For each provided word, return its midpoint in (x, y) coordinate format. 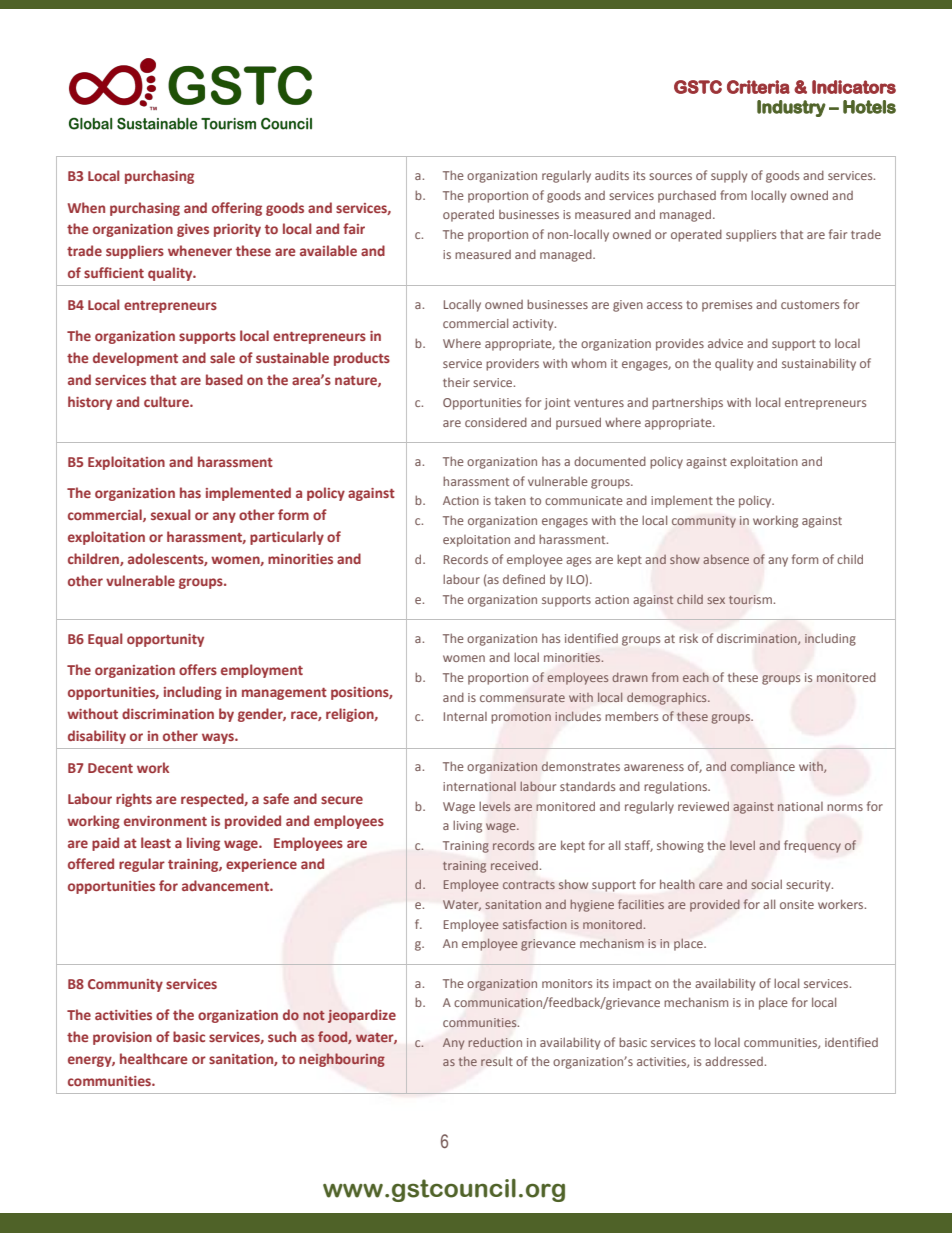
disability (97, 737)
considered (496, 422)
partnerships (687, 403)
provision (122, 1038)
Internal (465, 716)
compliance (763, 768)
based (224, 379)
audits (612, 175)
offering (237, 209)
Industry (791, 108)
